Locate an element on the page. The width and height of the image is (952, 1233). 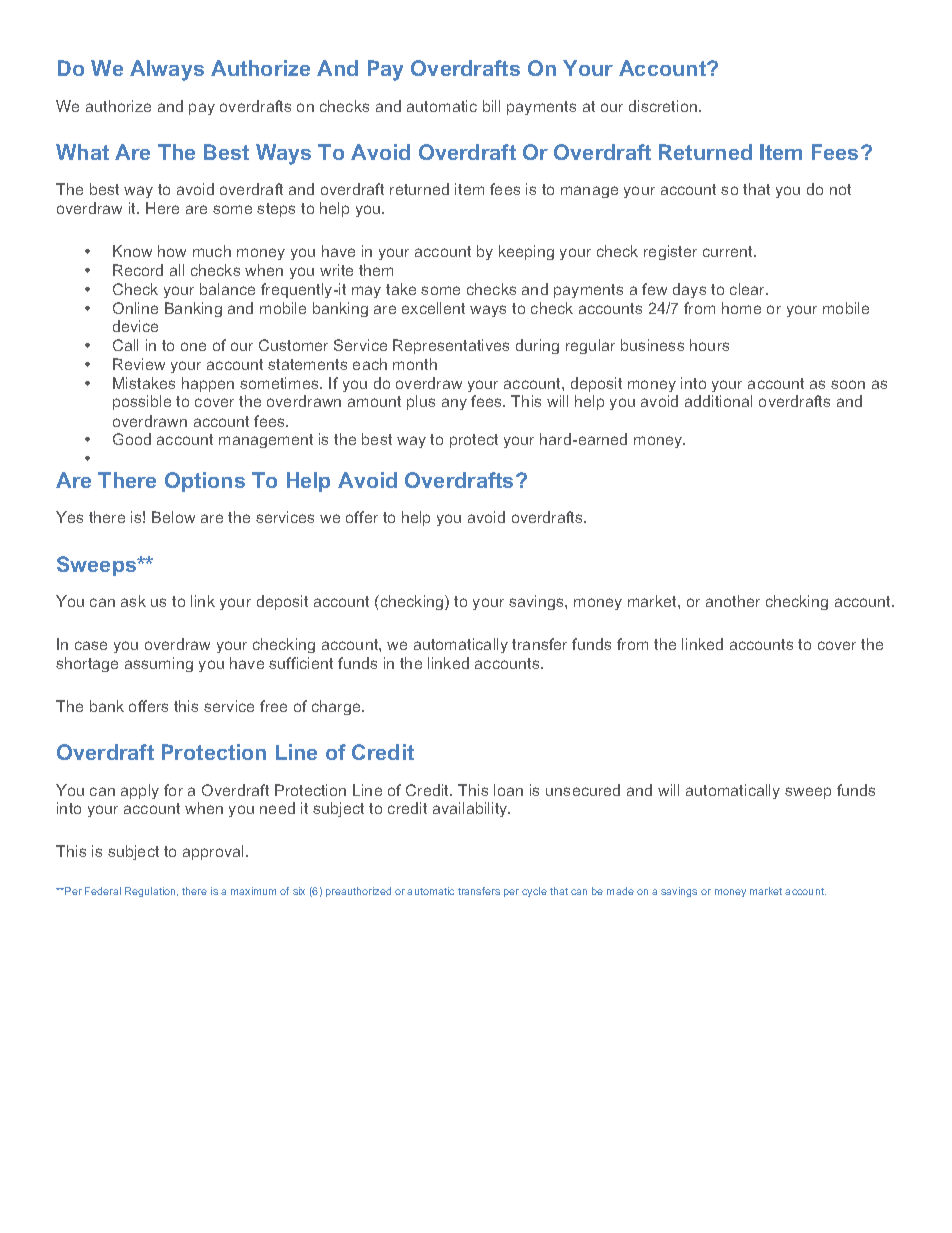
What is located at coordinates (82, 152).
